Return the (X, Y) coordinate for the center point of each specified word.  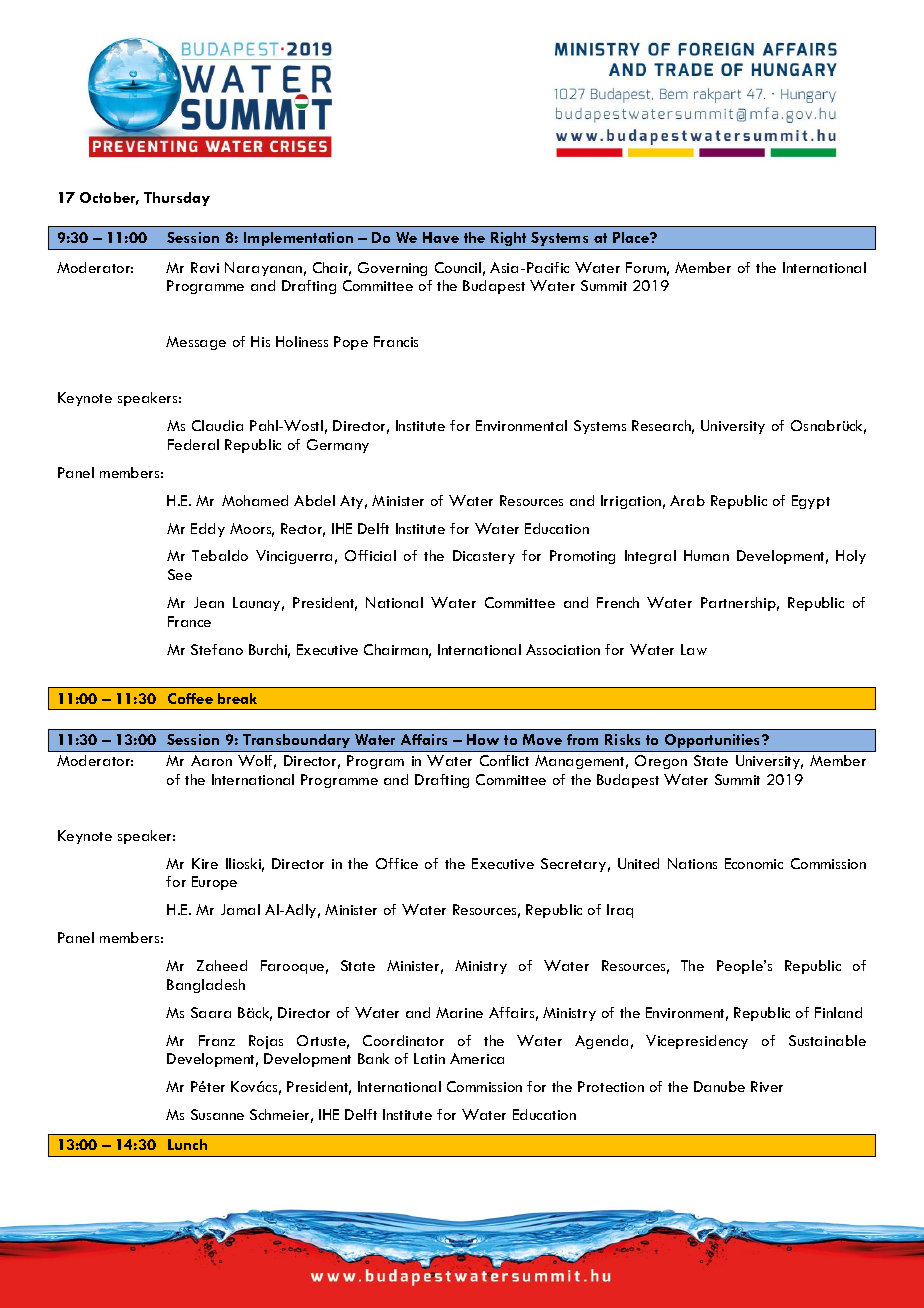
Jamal (240, 909)
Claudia (217, 425)
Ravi (205, 267)
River (767, 1086)
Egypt (811, 502)
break (237, 698)
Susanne (217, 1114)
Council (458, 267)
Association (563, 649)
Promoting (582, 557)
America (477, 1058)
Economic (754, 863)
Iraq (620, 911)
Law (694, 649)
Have (441, 237)
